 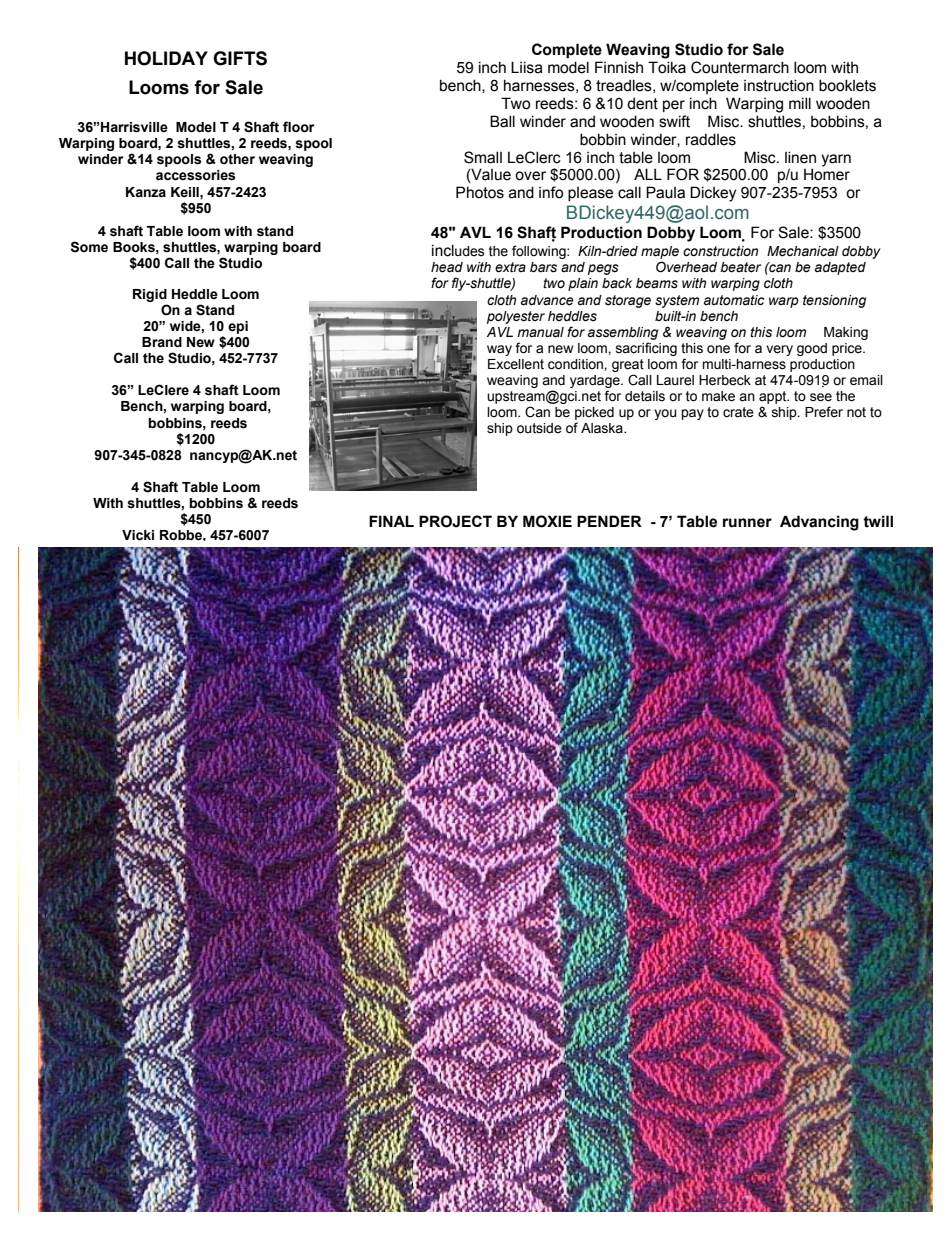 I want to click on PROJECT, so click(x=455, y=521).
